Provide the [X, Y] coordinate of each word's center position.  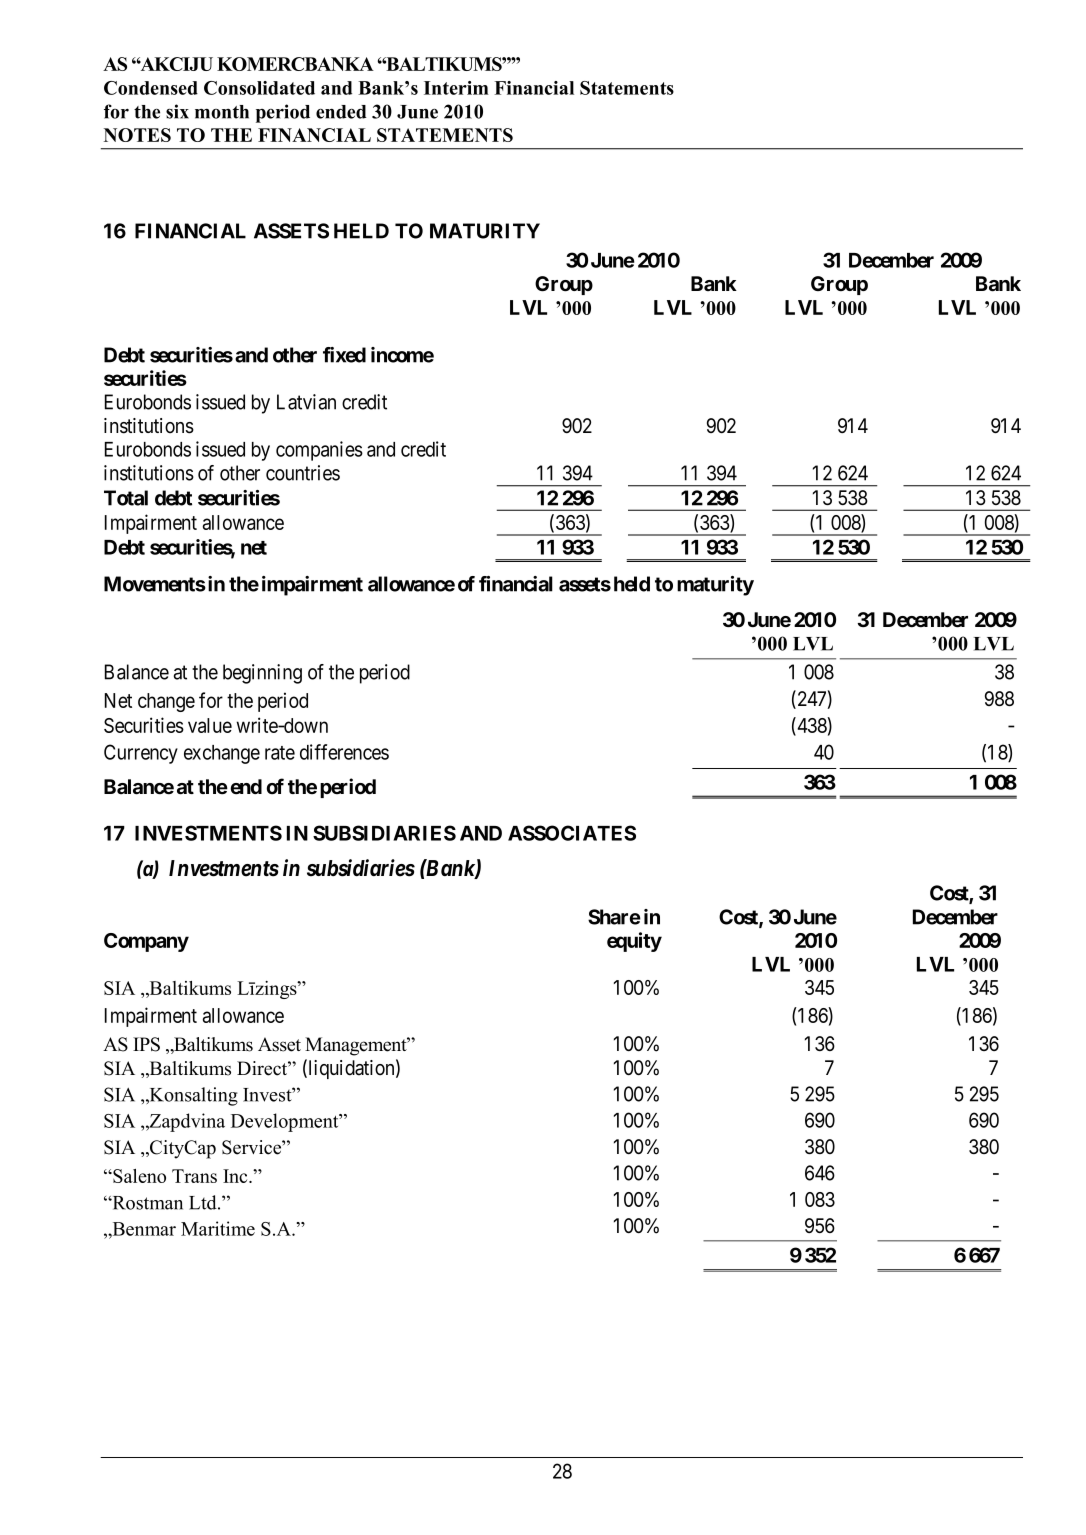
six [177, 111]
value [210, 725]
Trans [194, 1176]
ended [341, 112]
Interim [456, 88]
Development [286, 1122]
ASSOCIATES [572, 833]
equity [634, 942]
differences [344, 752]
